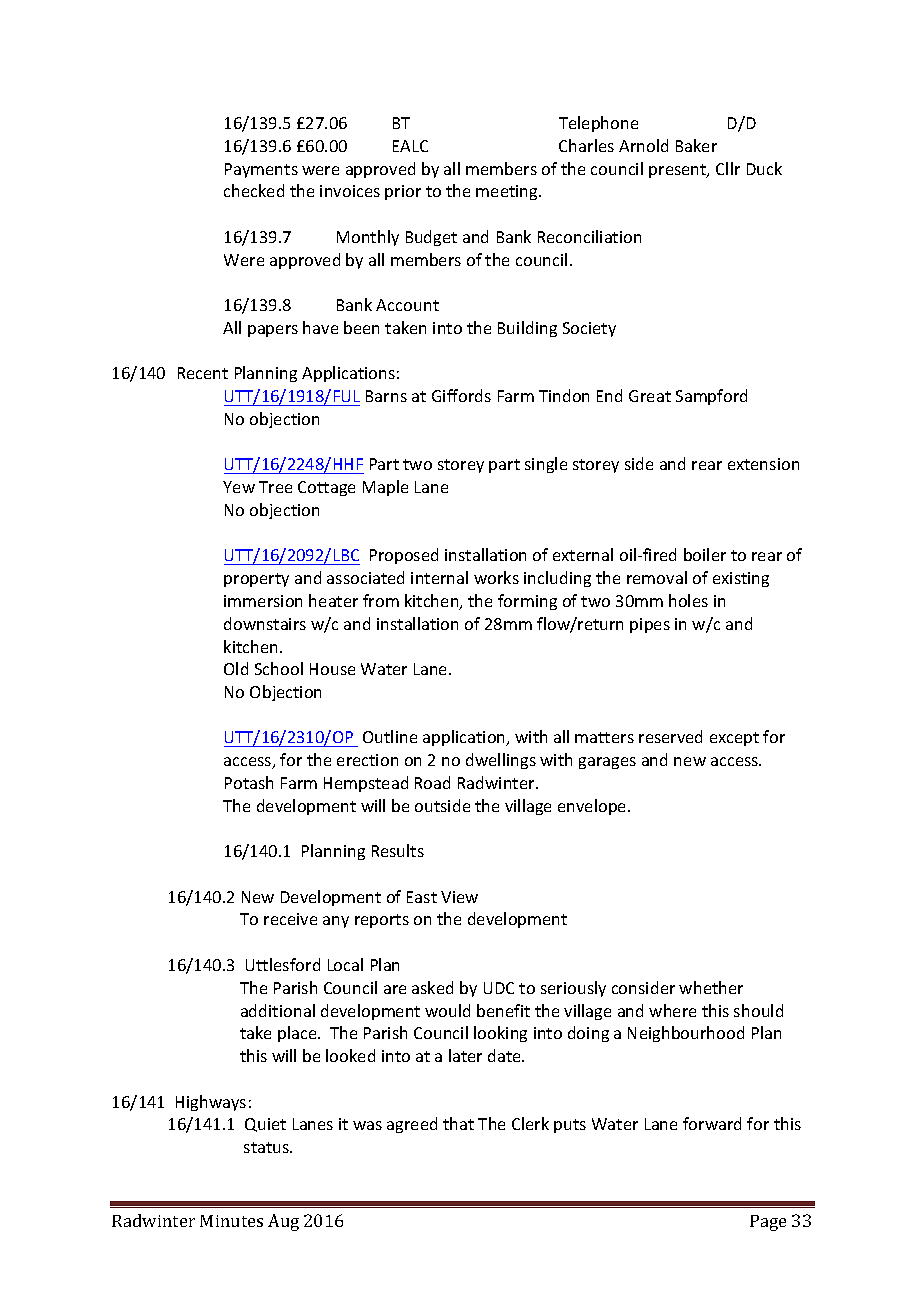 This page has height=1308, width=924. What do you see at coordinates (290, 919) in the page?
I see `receive` at bounding box center [290, 919].
